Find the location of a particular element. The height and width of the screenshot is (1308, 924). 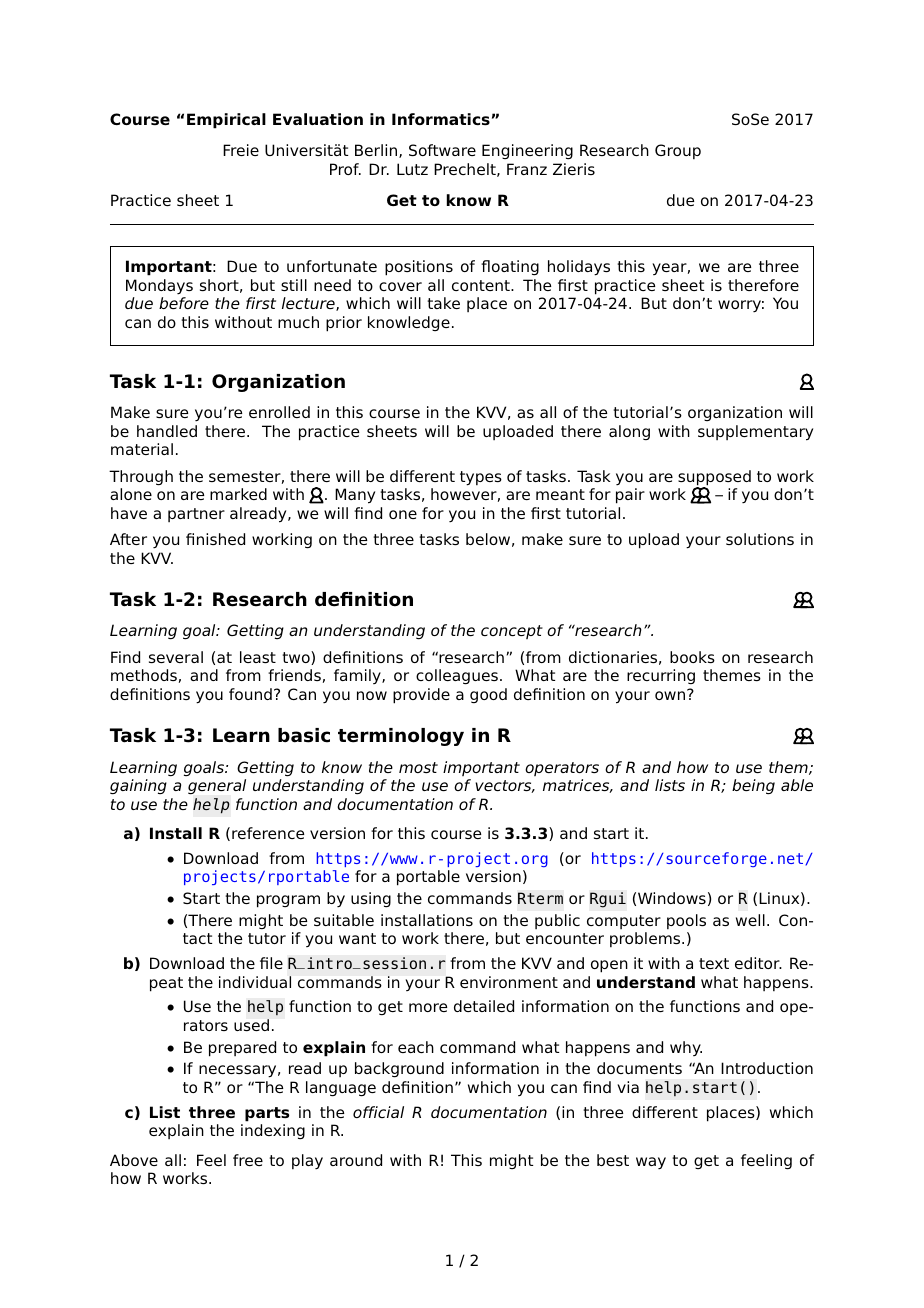

Group is located at coordinates (678, 151).
